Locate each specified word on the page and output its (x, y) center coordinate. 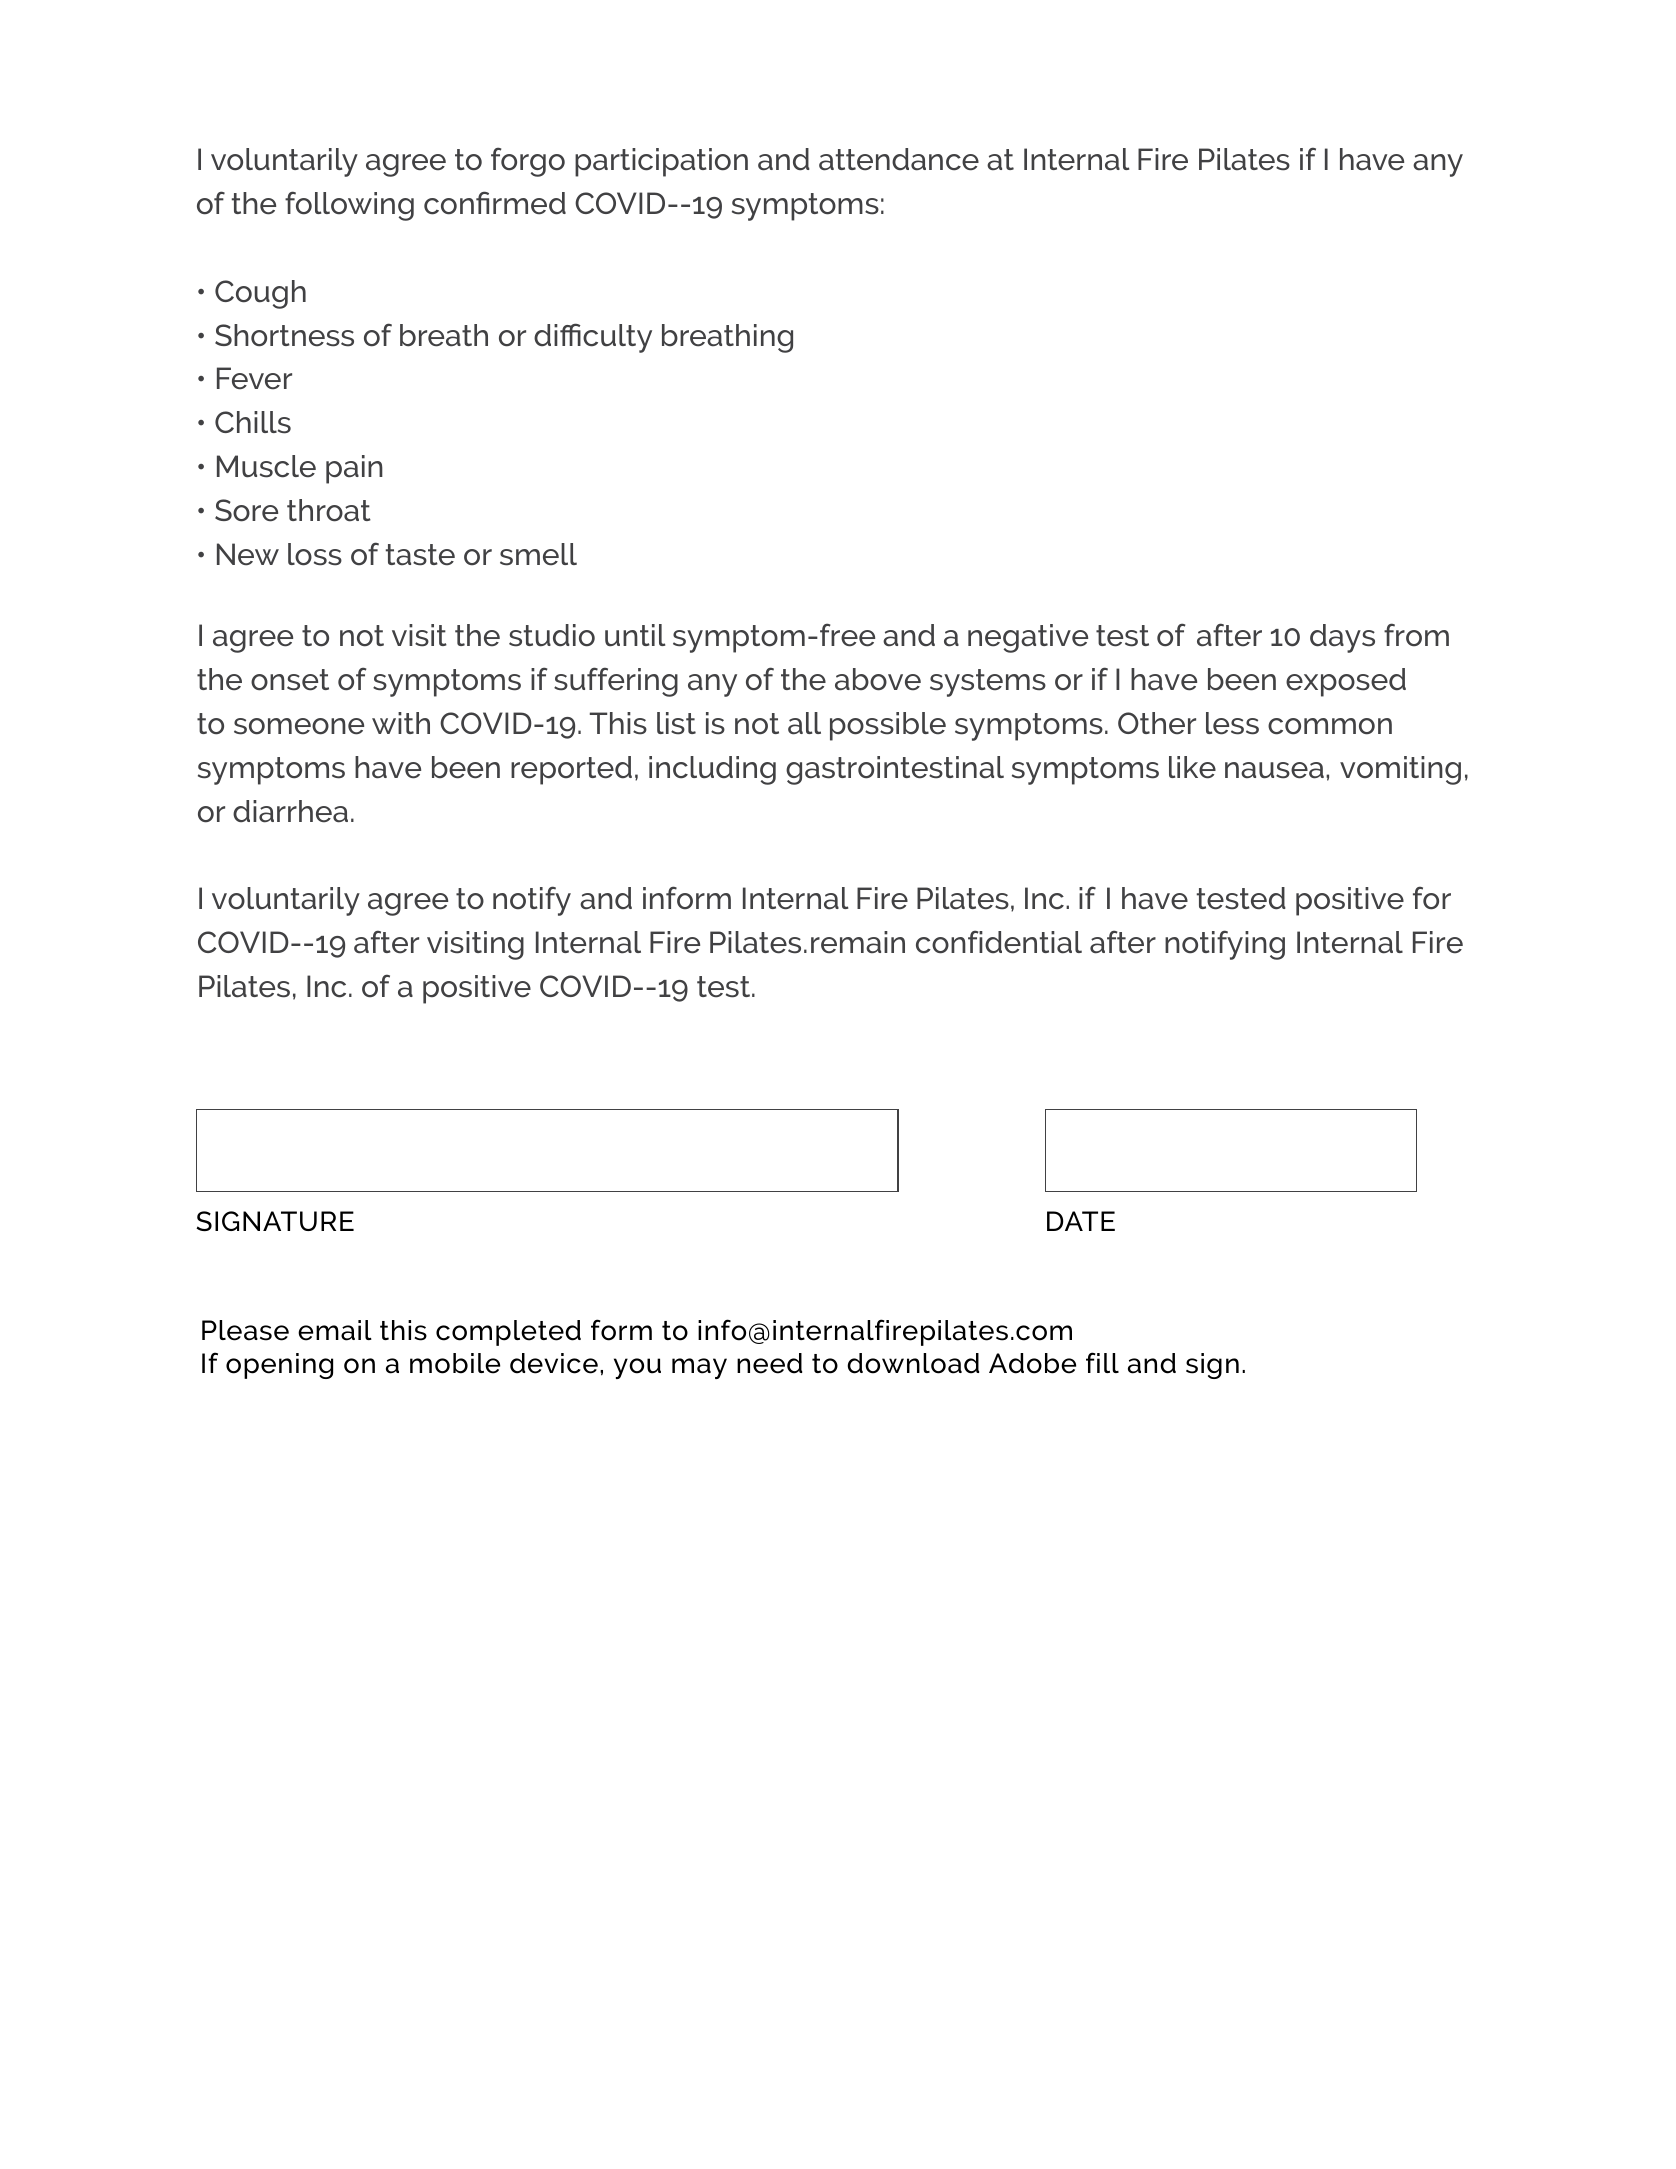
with (401, 723)
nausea (1274, 770)
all (804, 723)
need (769, 1363)
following (349, 206)
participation (661, 162)
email (335, 1330)
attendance (899, 159)
